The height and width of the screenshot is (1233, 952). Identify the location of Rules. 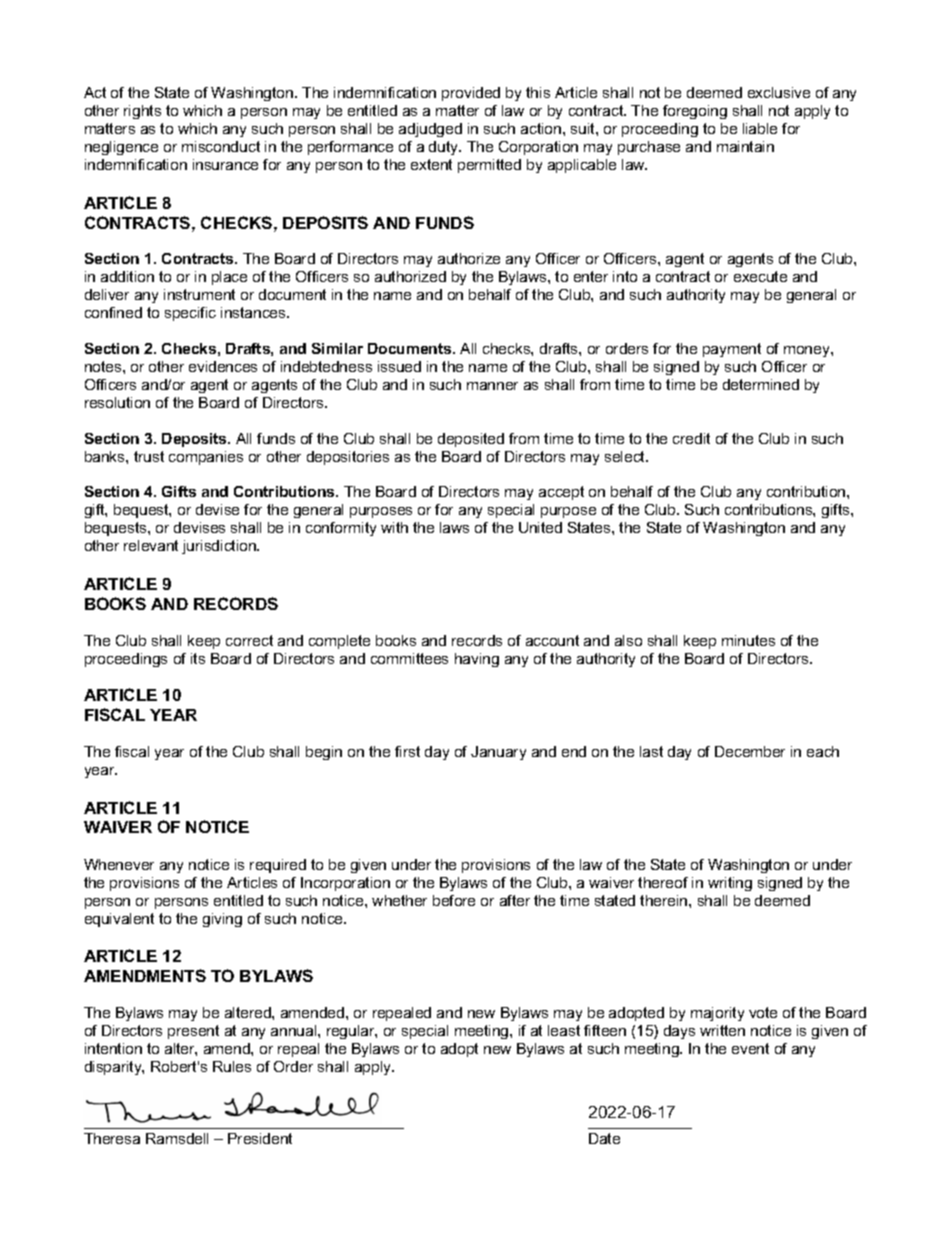
(232, 1066).
